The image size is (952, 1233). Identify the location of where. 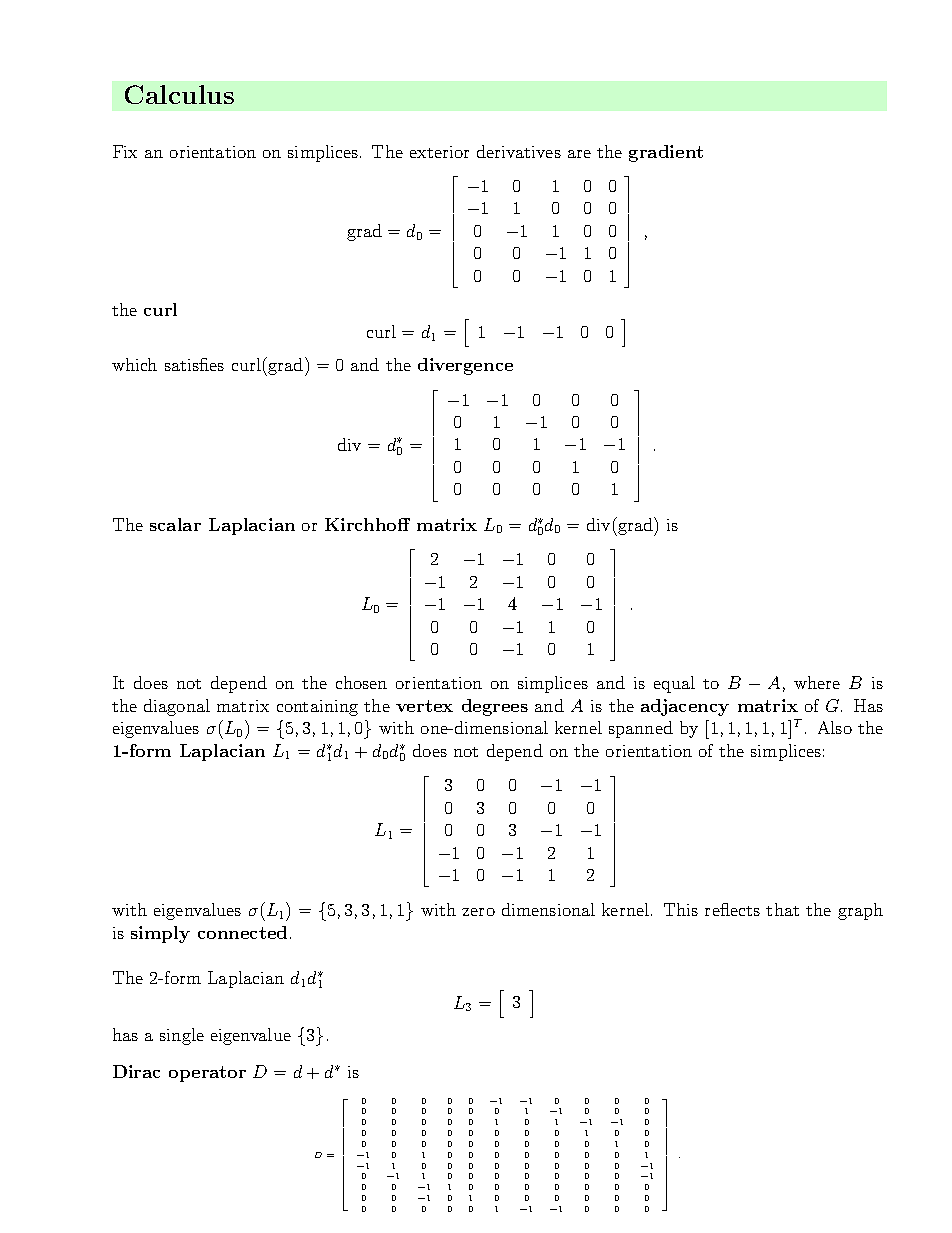
(817, 682).
